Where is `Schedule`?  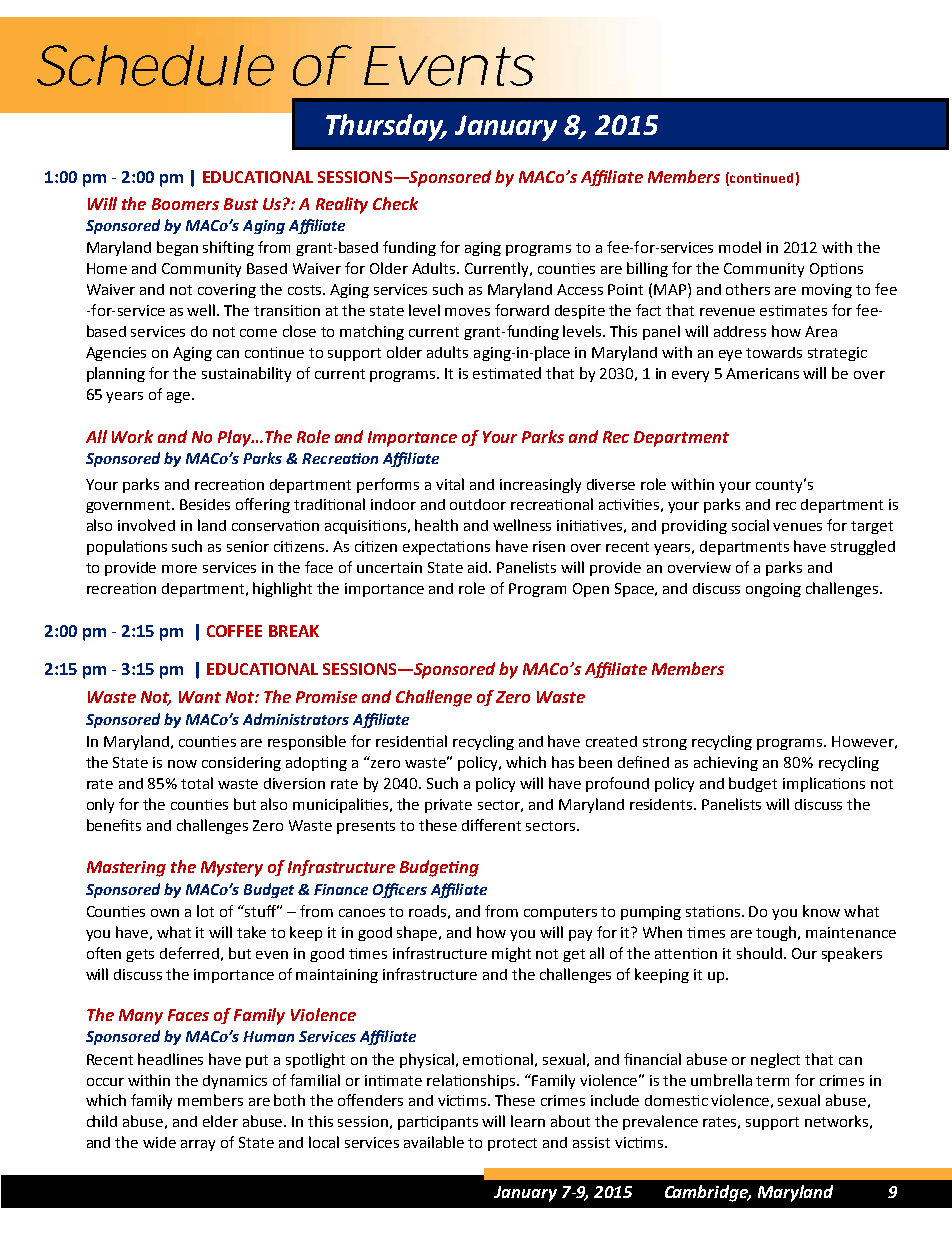
Schedule is located at coordinates (150, 65).
